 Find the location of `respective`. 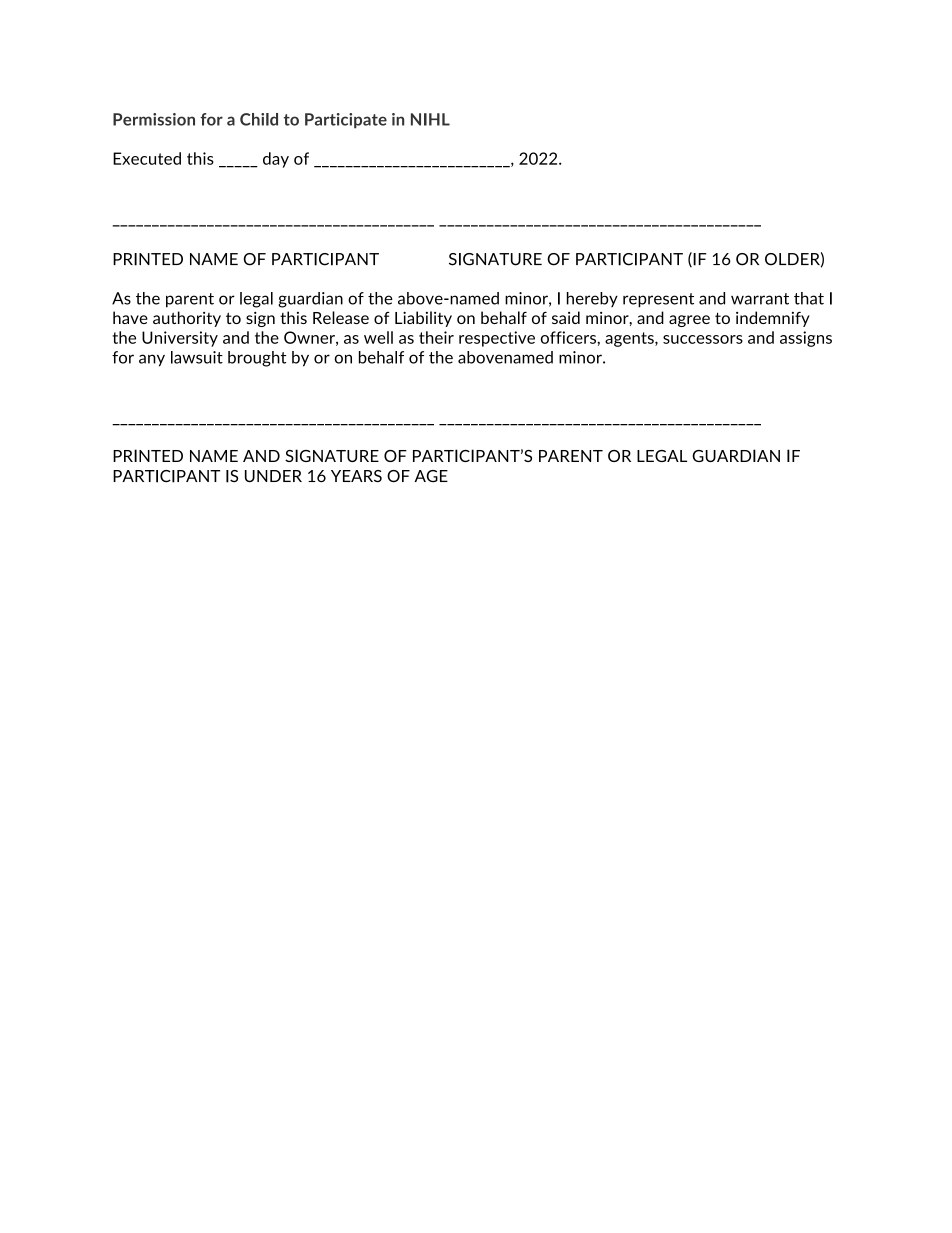

respective is located at coordinates (497, 339).
